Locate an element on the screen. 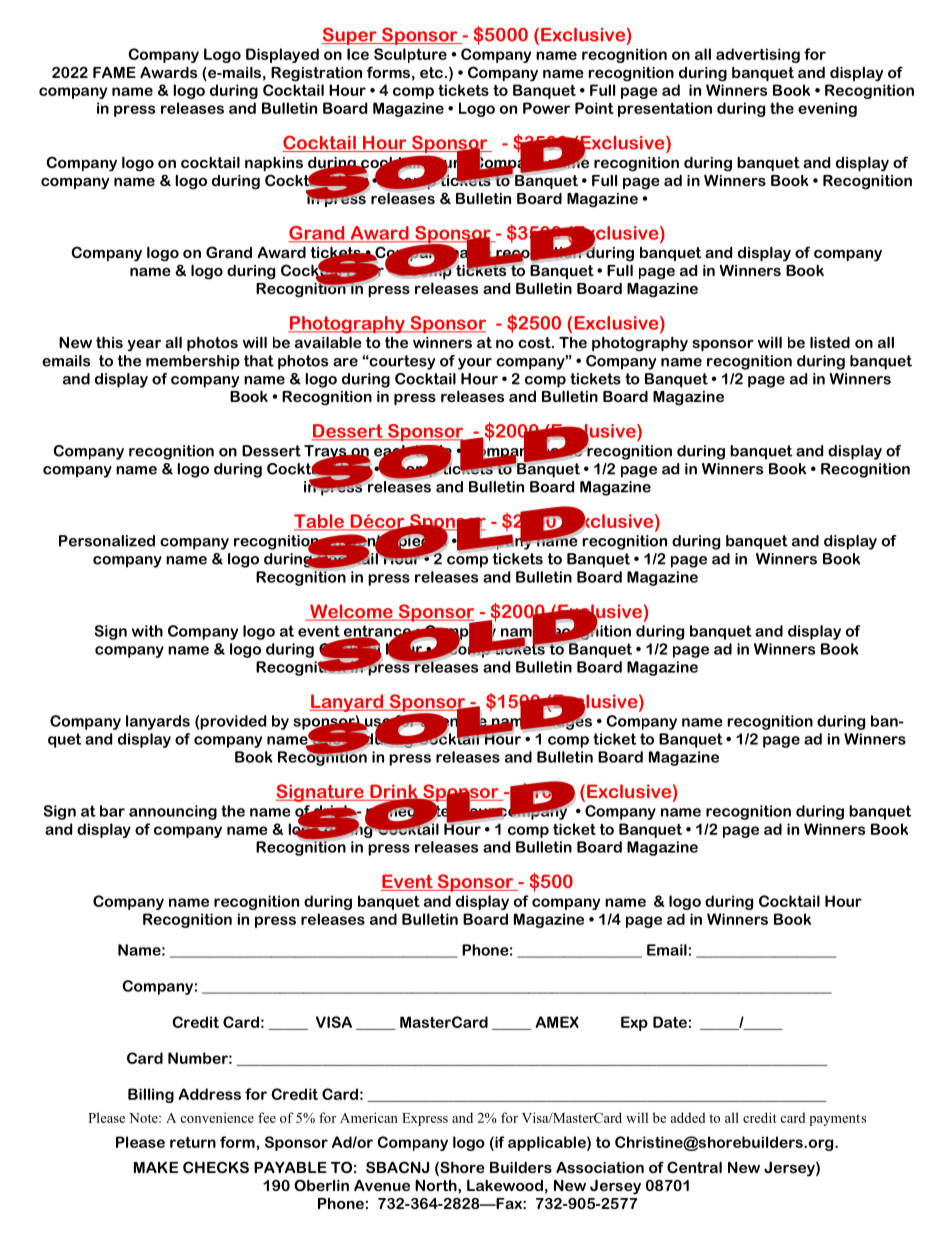 The image size is (952, 1233). etc is located at coordinates (431, 72).
